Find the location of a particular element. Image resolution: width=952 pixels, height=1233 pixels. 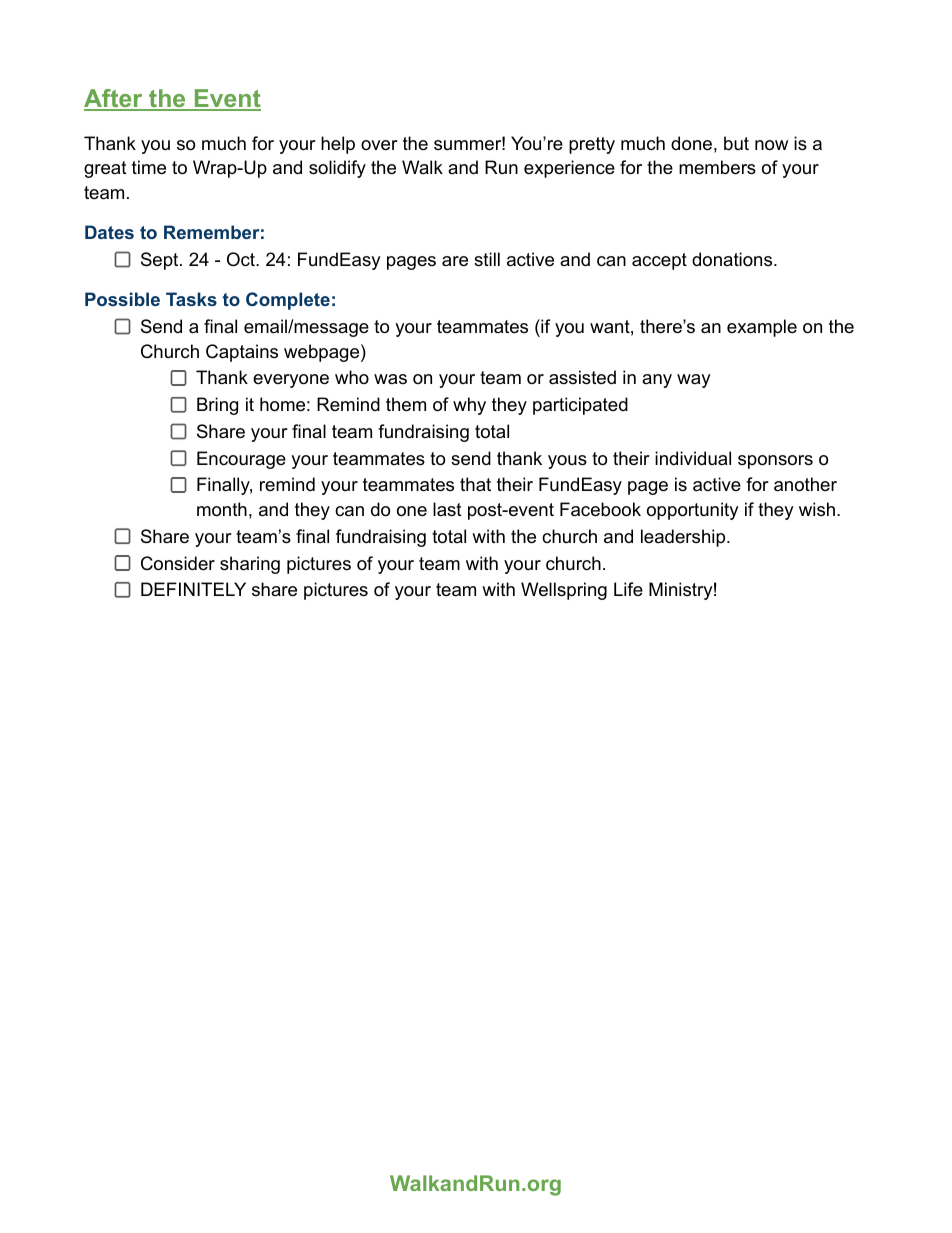

but is located at coordinates (736, 143).
